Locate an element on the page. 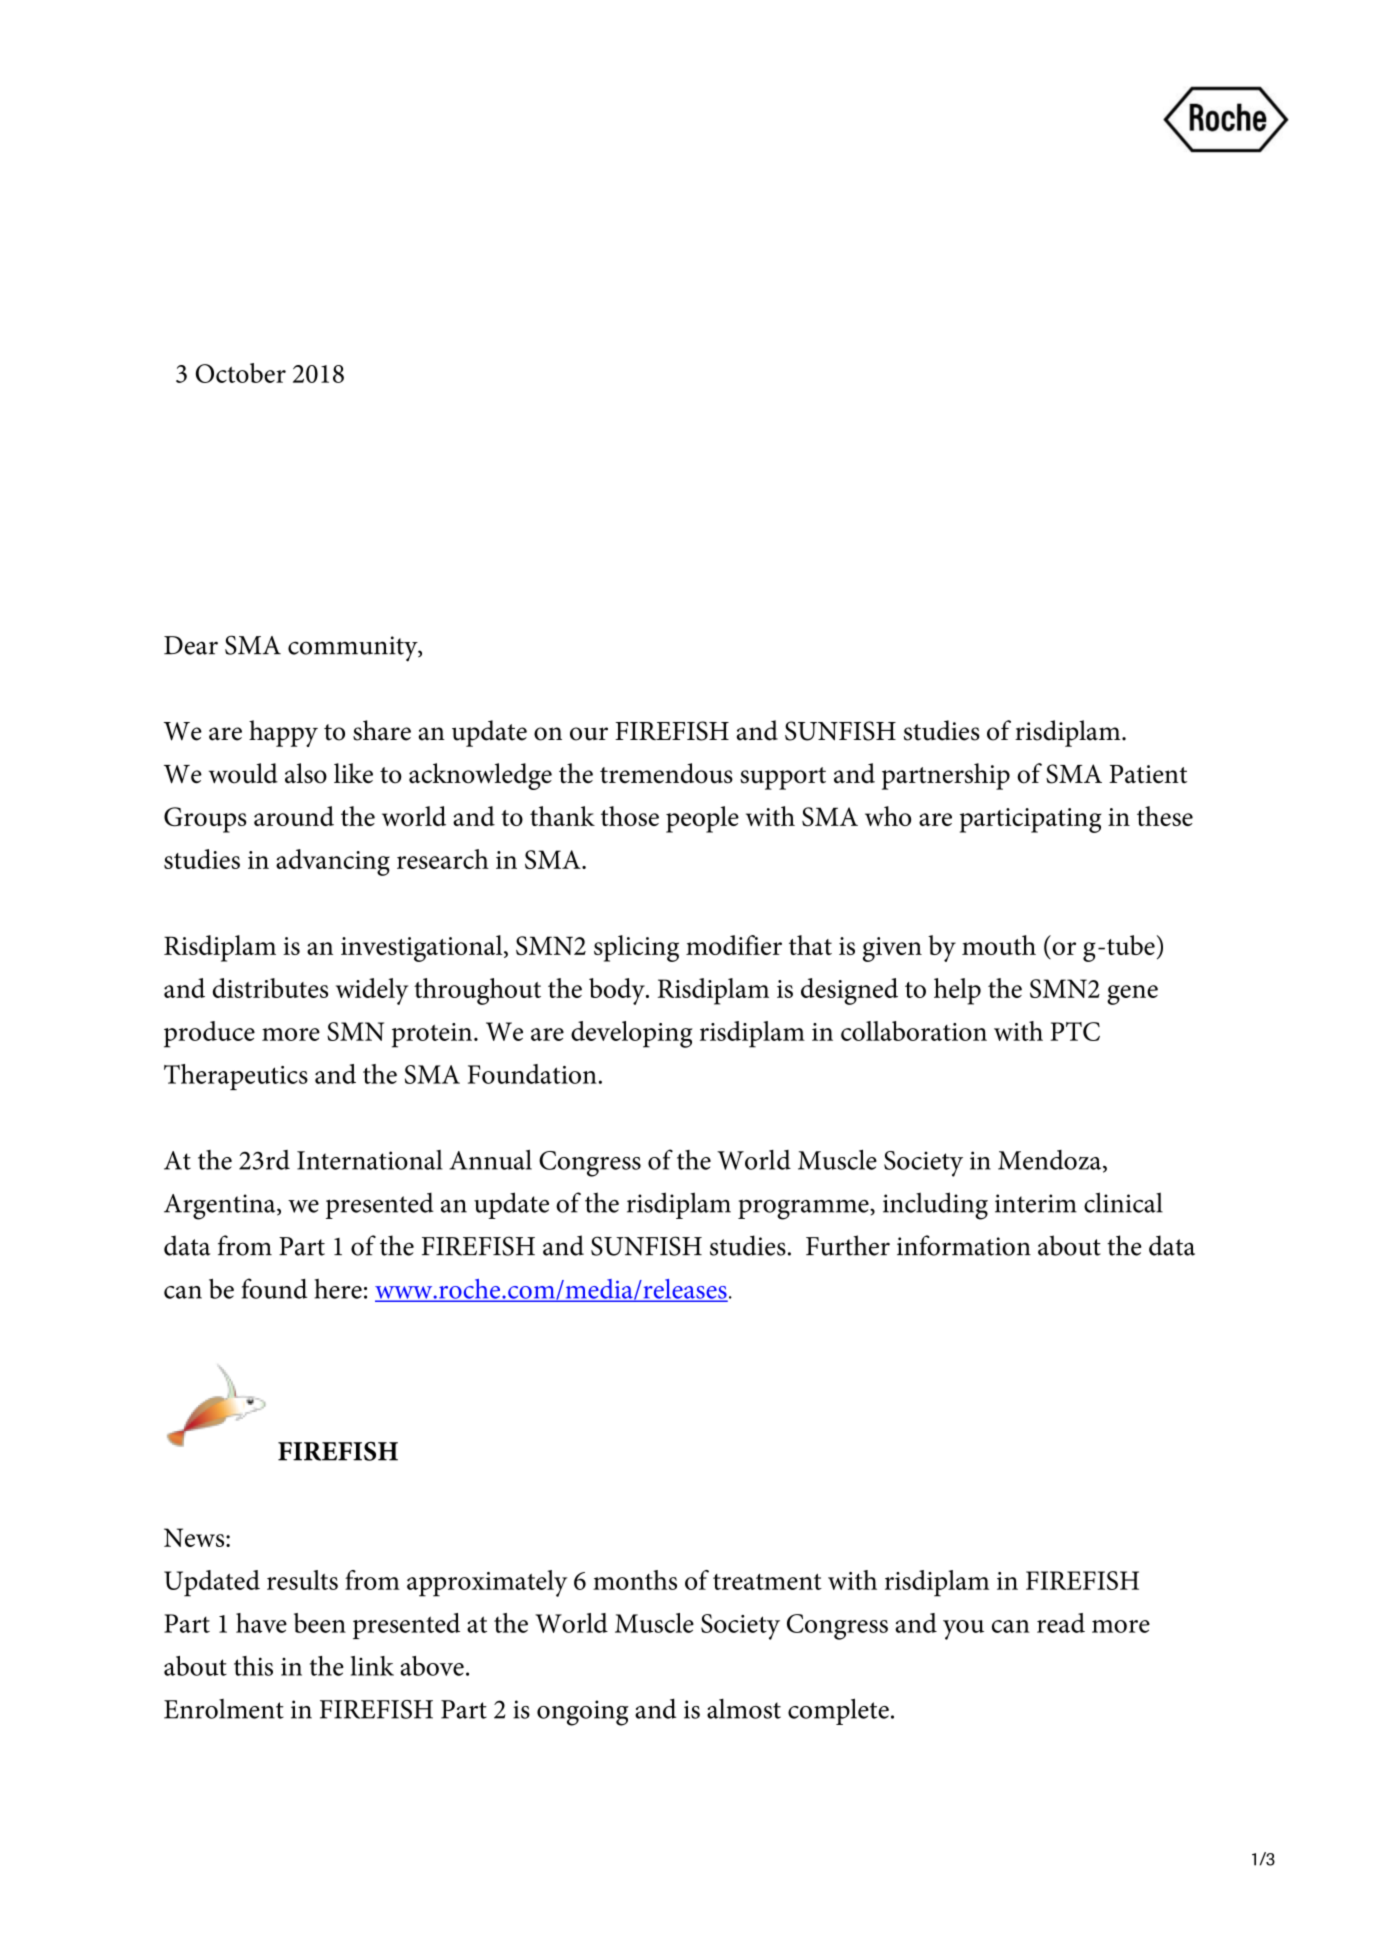 This image has height=1942, width=1373. read is located at coordinates (1061, 1623).
